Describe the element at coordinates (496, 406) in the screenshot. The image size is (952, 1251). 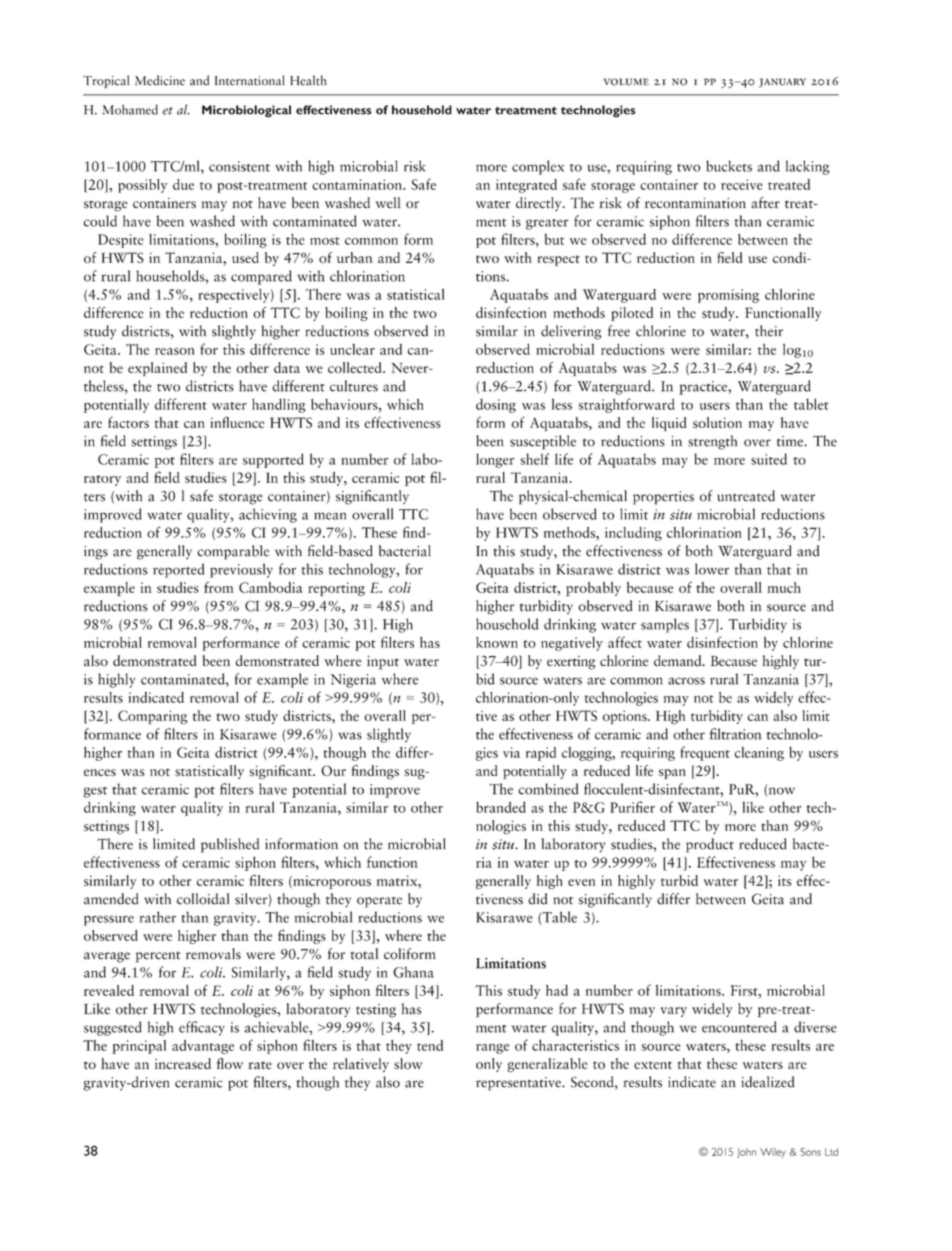
I see `dosing` at that location.
